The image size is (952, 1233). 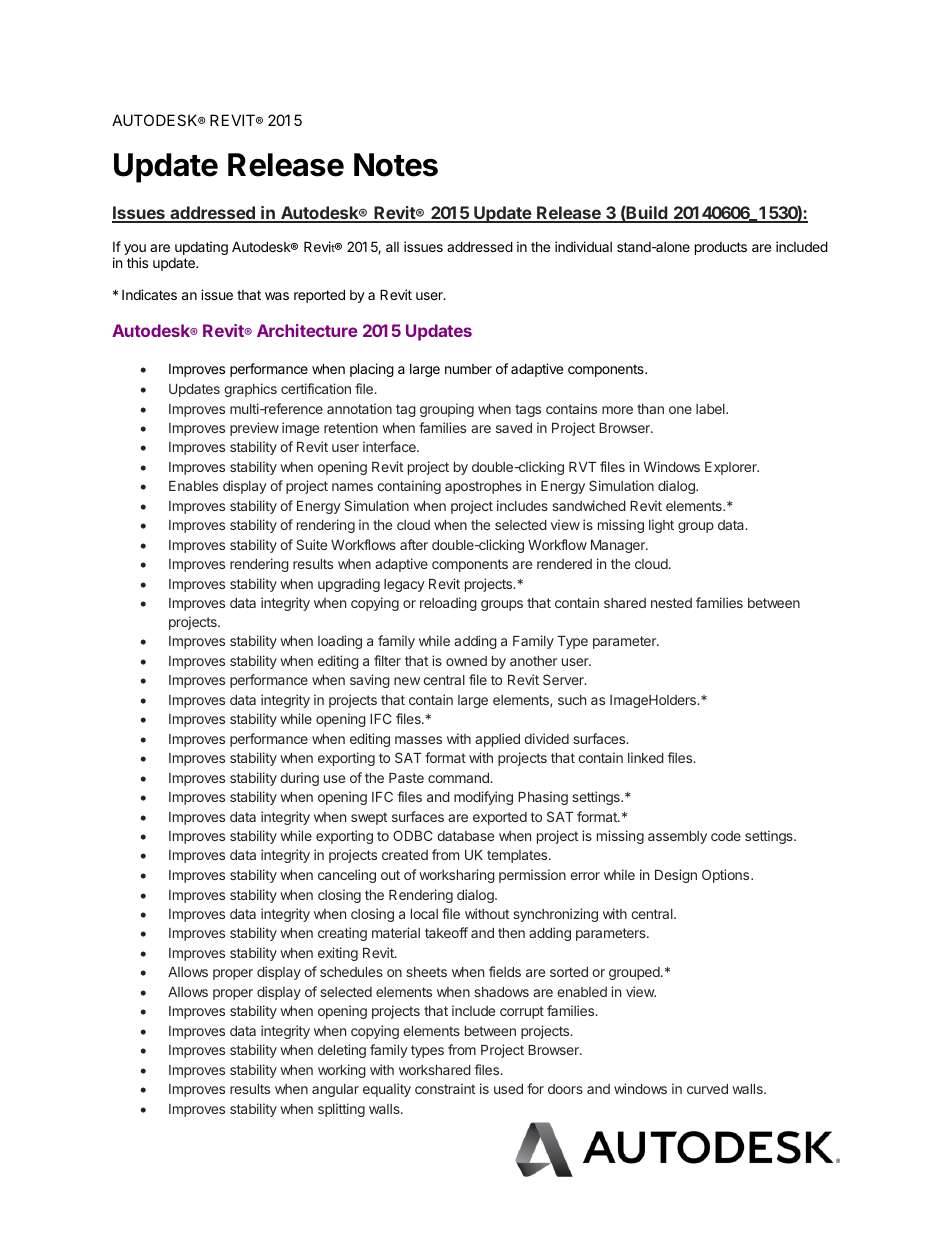 What do you see at coordinates (646, 757) in the screenshot?
I see `linked` at bounding box center [646, 757].
